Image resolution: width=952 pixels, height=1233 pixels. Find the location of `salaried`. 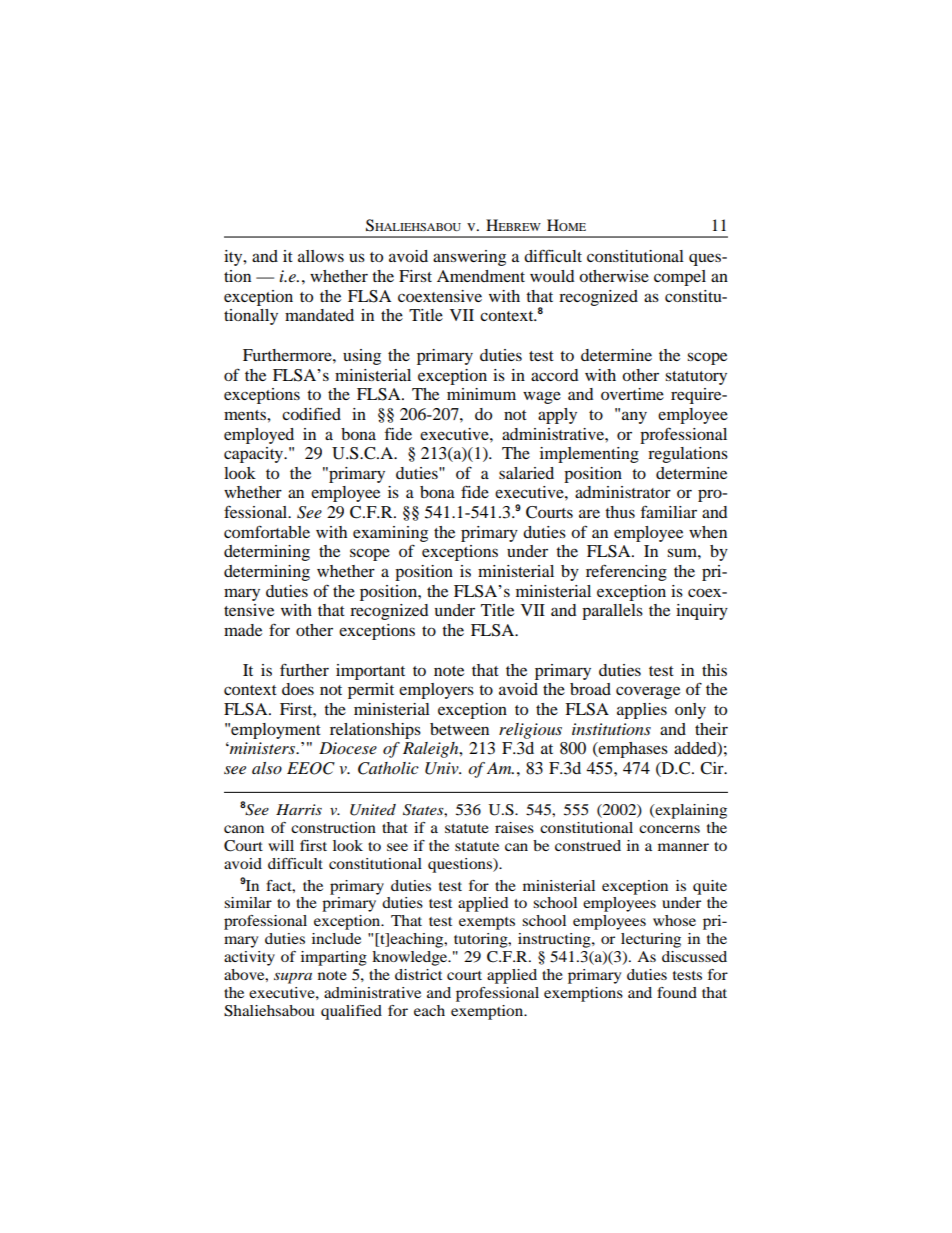

salaried is located at coordinates (526, 473).
